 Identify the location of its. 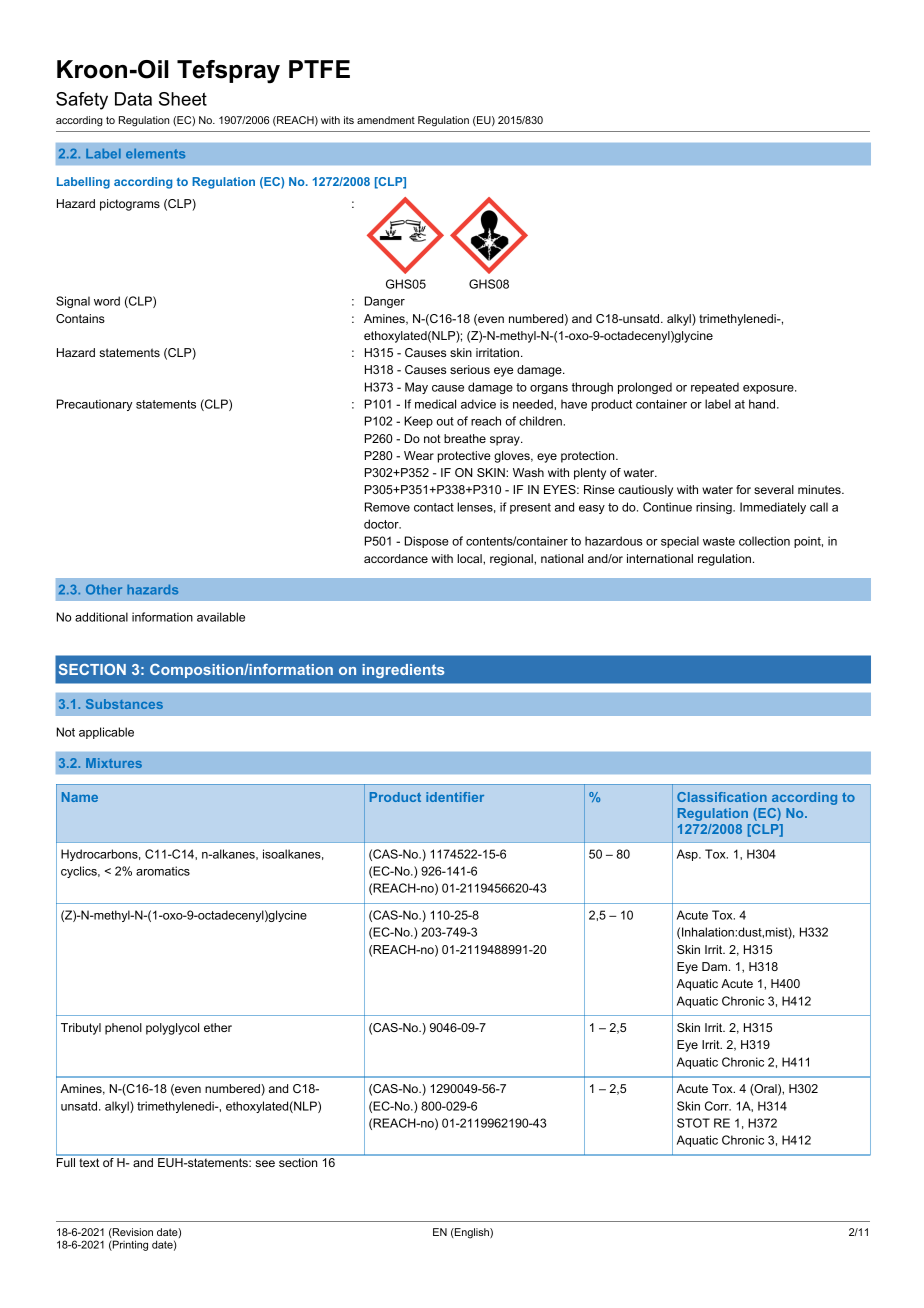
(349, 120).
